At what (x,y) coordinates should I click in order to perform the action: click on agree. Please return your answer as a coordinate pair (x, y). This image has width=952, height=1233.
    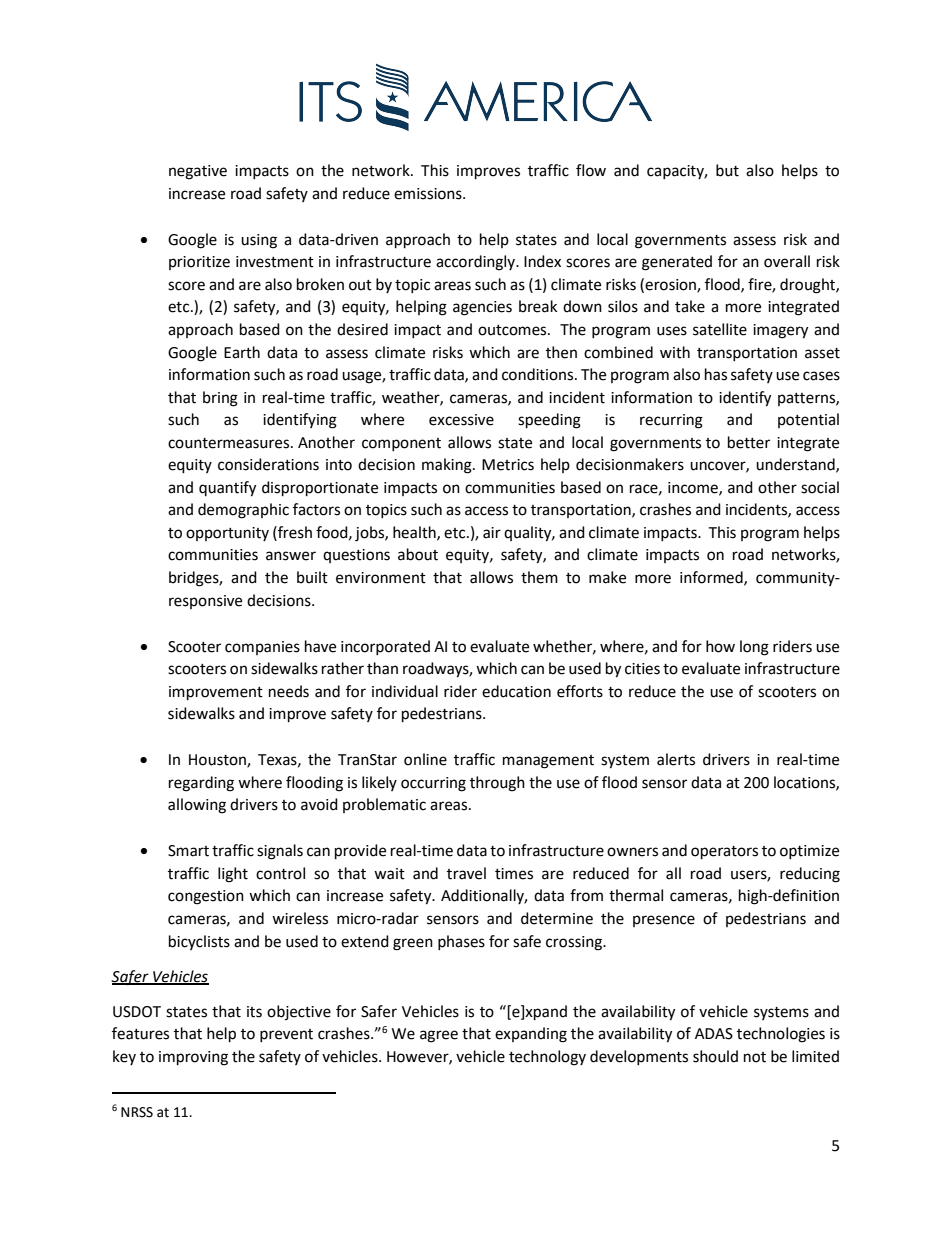
    Looking at the image, I should click on (439, 1036).
